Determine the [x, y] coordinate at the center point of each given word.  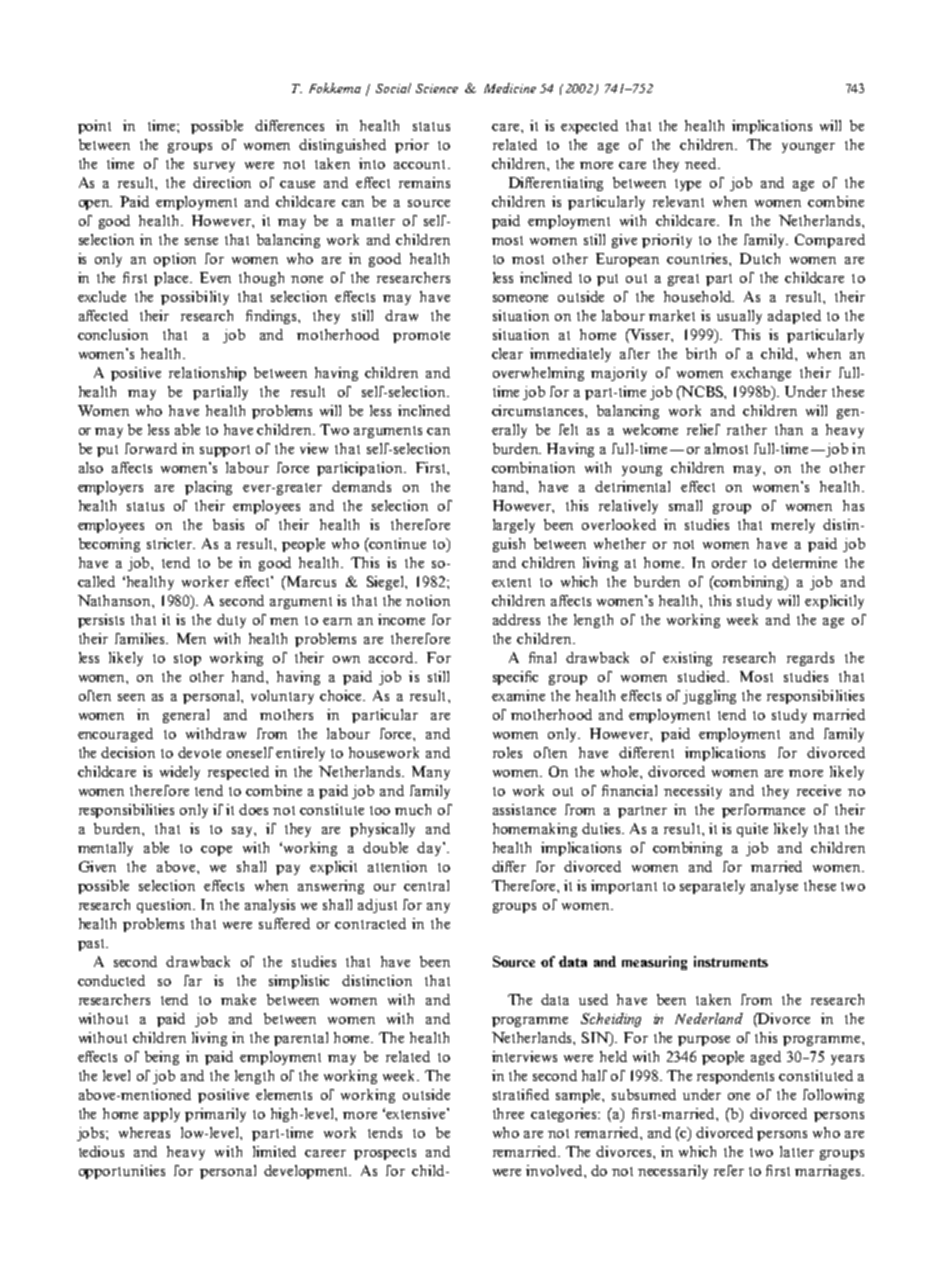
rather [747, 429]
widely [180, 773]
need [702, 163]
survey [214, 167]
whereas [144, 1132]
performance [763, 811]
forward [151, 448]
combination [533, 467]
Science [437, 88]
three [508, 1113]
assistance [524, 809]
